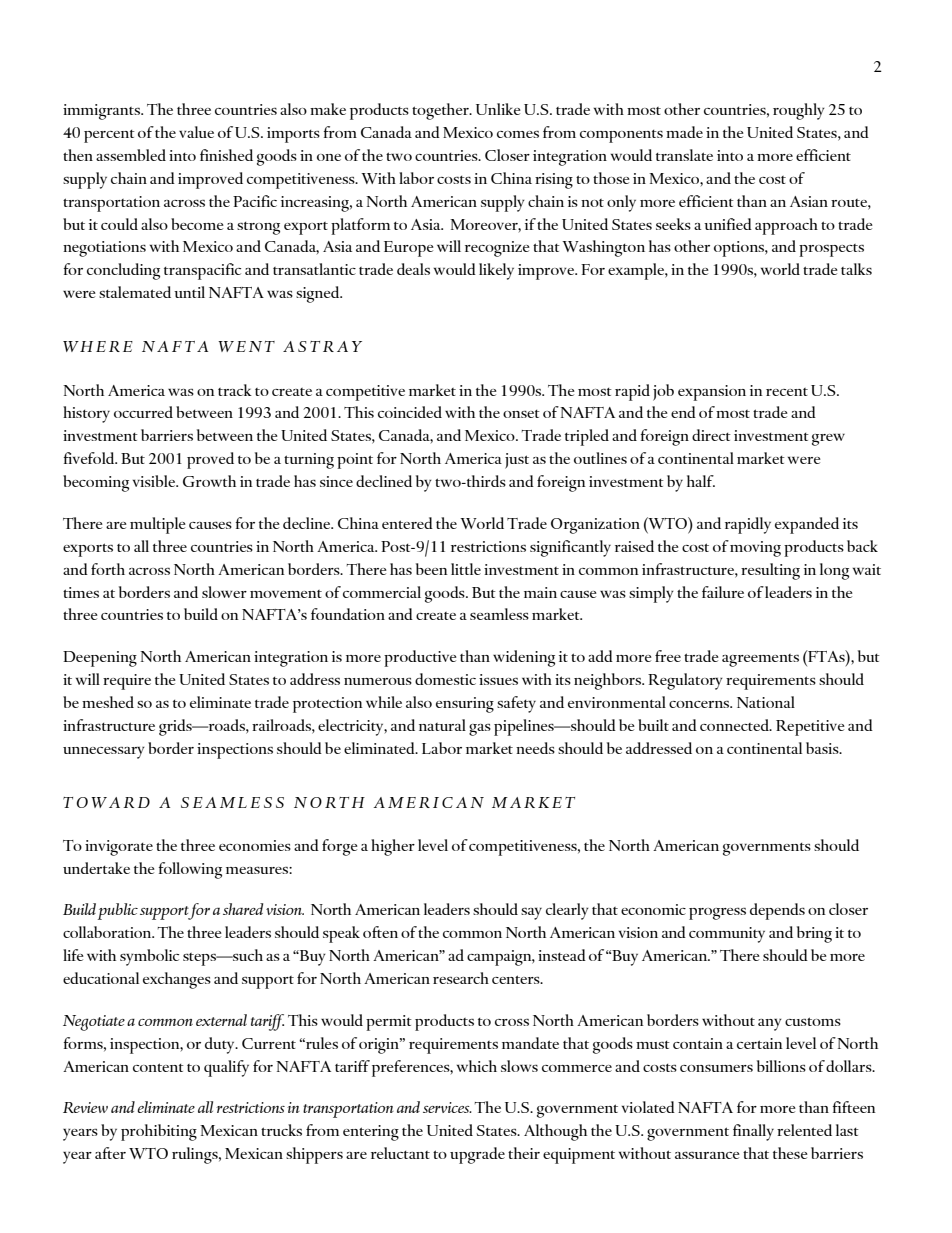  I want to click on depends, so click(777, 911).
